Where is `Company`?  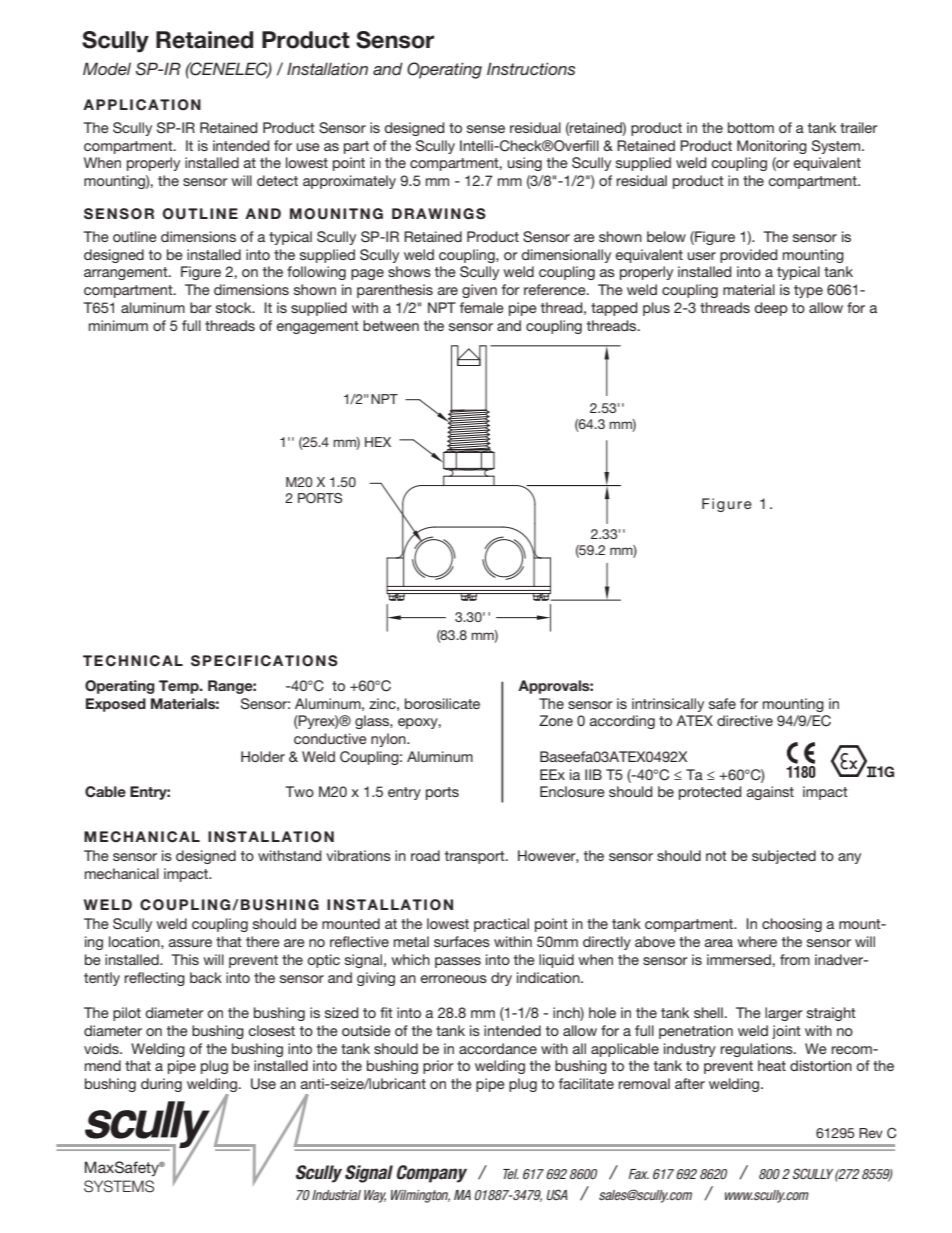 Company is located at coordinates (432, 1174).
